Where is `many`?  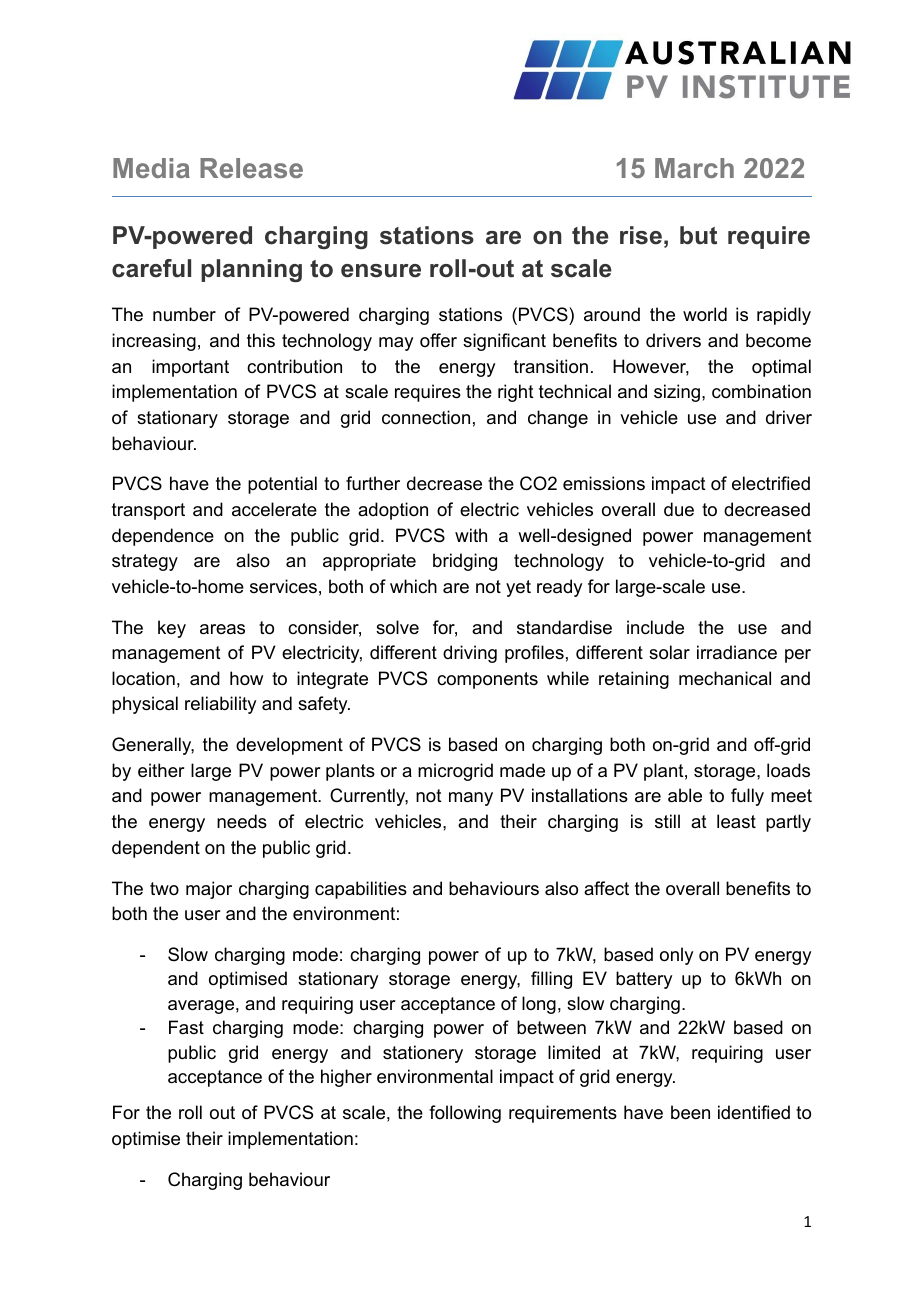 many is located at coordinates (471, 799).
